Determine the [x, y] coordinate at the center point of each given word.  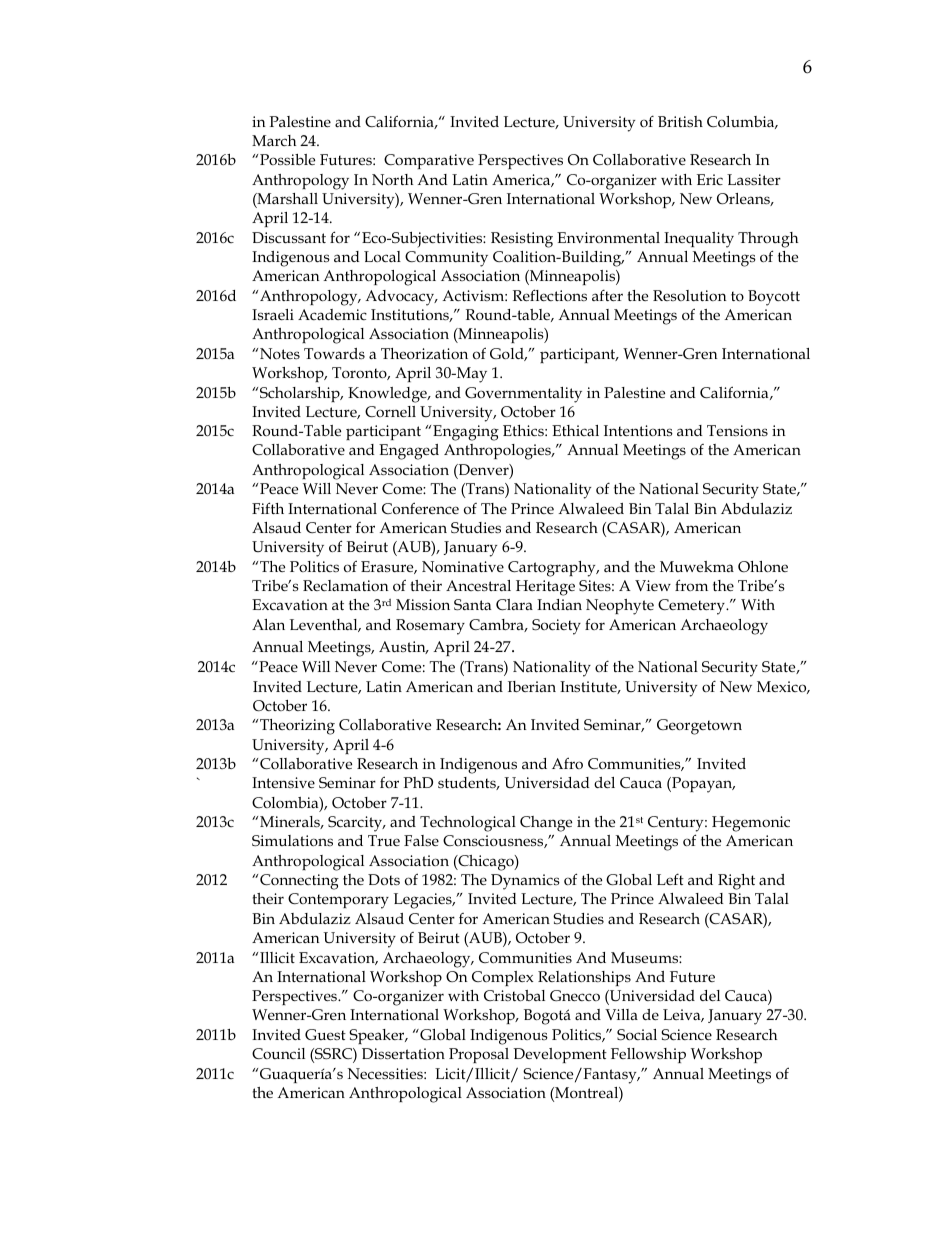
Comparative [429, 161]
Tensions [737, 430]
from [691, 585]
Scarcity [356, 824]
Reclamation [345, 585]
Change [546, 824]
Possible [287, 159]
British [680, 121]
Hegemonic [751, 824]
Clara [514, 604]
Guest [325, 1035]
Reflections [550, 295]
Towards [334, 353]
